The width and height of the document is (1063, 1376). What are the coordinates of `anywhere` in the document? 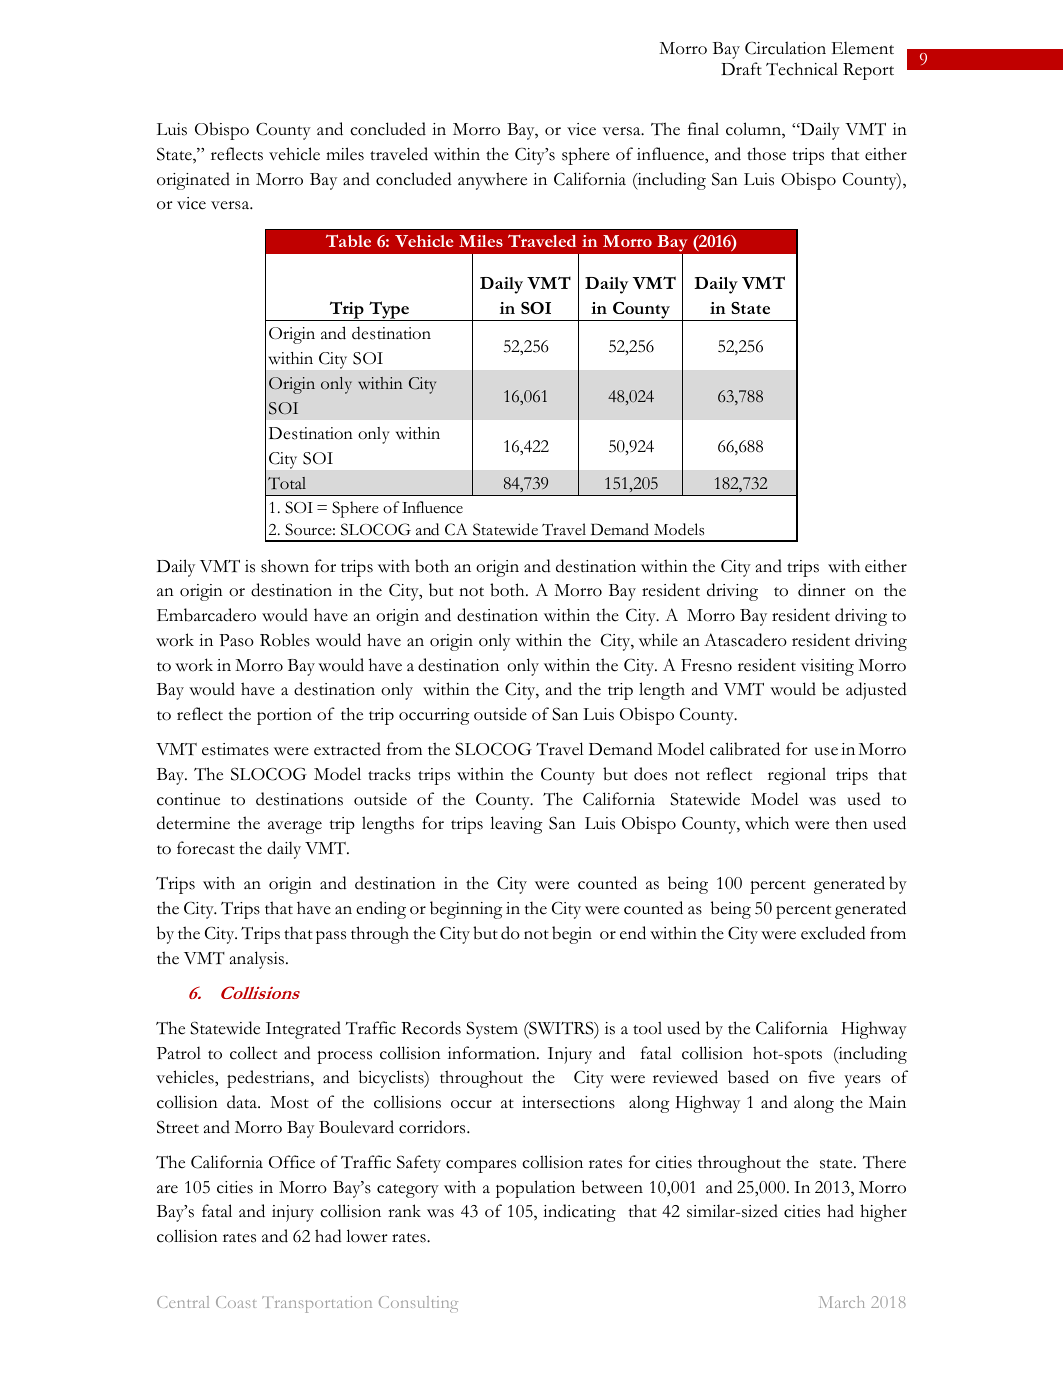 It's located at (492, 181).
